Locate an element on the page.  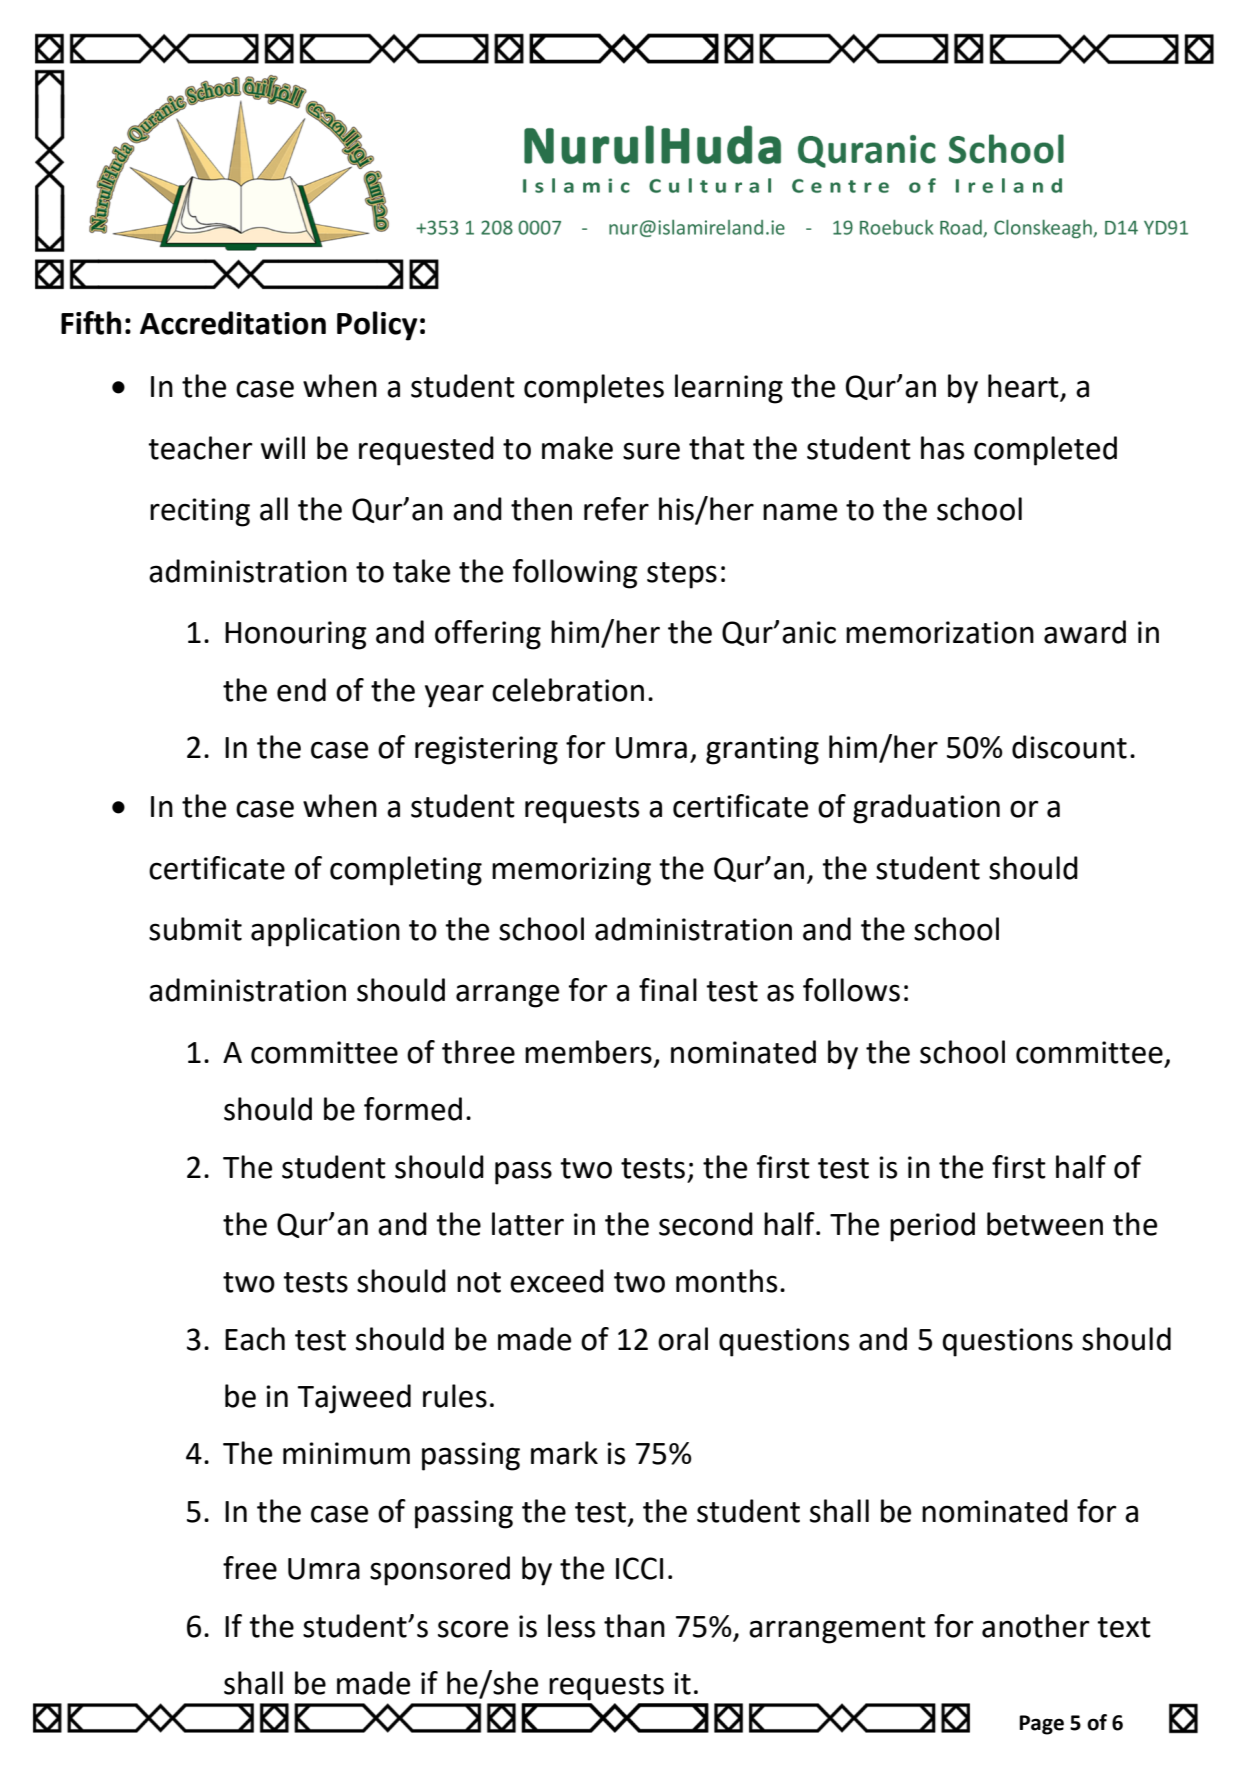
members is located at coordinates (588, 1052).
